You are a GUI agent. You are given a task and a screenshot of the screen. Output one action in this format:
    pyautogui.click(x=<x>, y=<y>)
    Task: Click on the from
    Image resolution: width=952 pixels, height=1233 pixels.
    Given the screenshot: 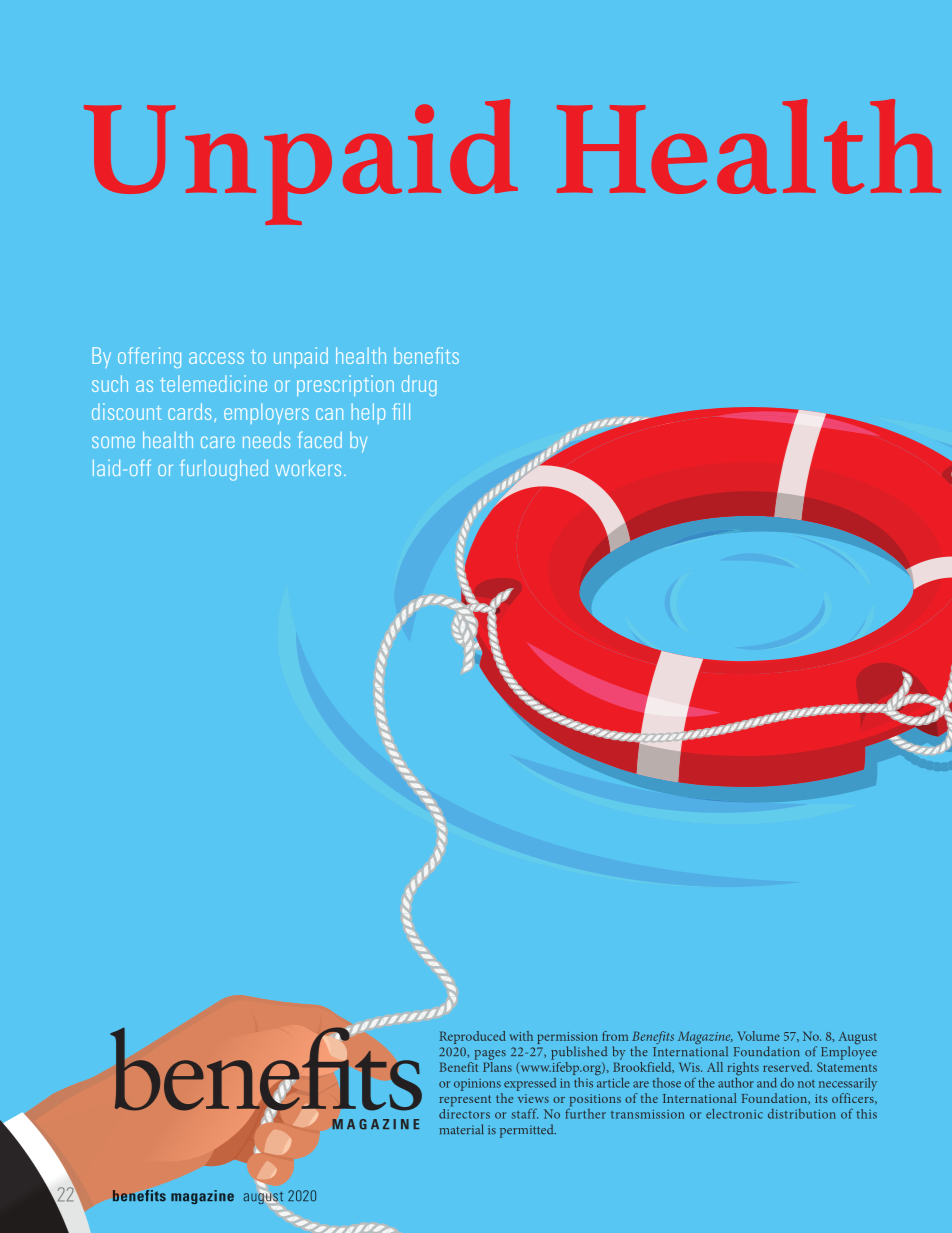 What is the action you would take?
    pyautogui.click(x=615, y=1036)
